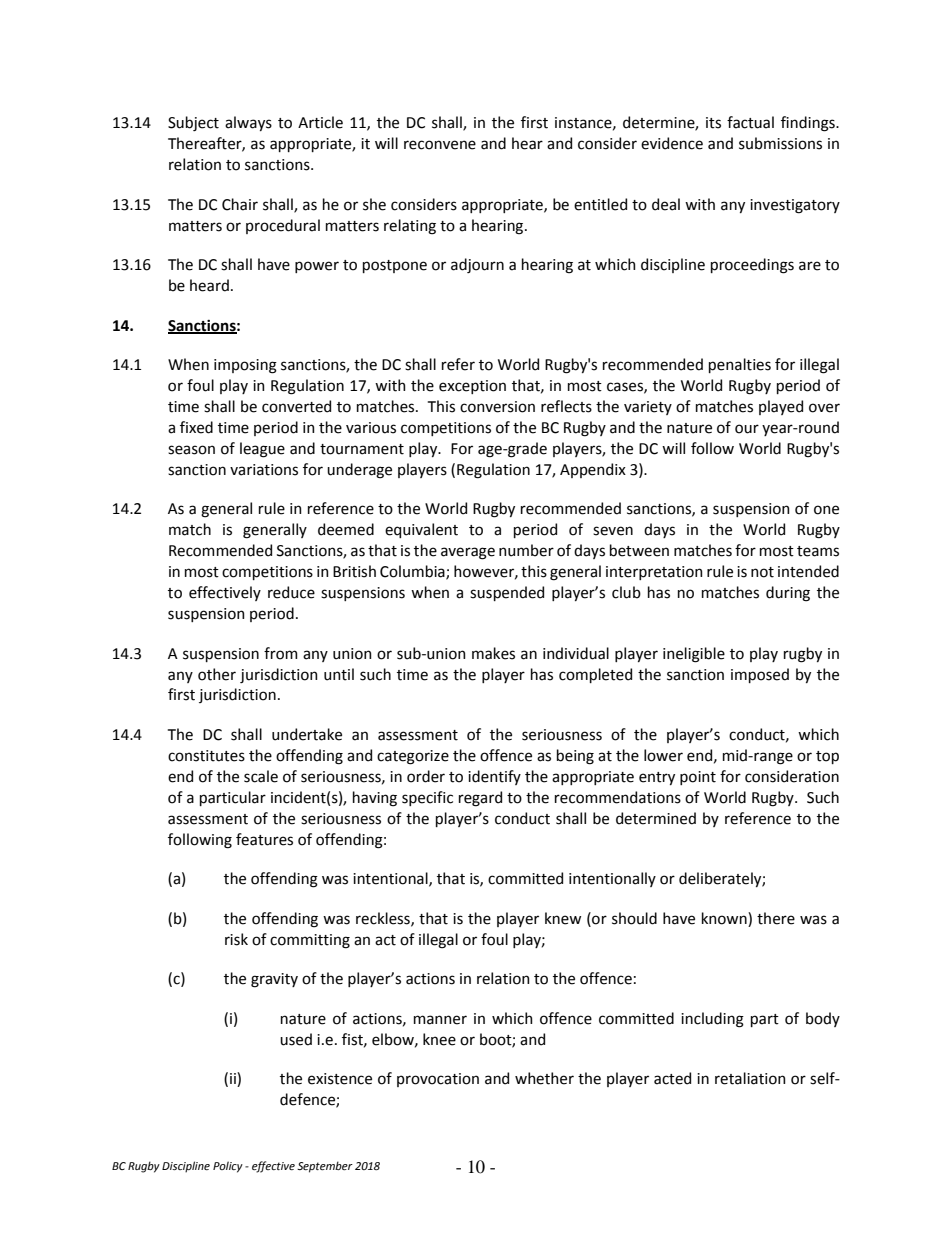 The width and height of the image is (952, 1233). What do you see at coordinates (593, 470) in the image?
I see `Appendix` at bounding box center [593, 470].
